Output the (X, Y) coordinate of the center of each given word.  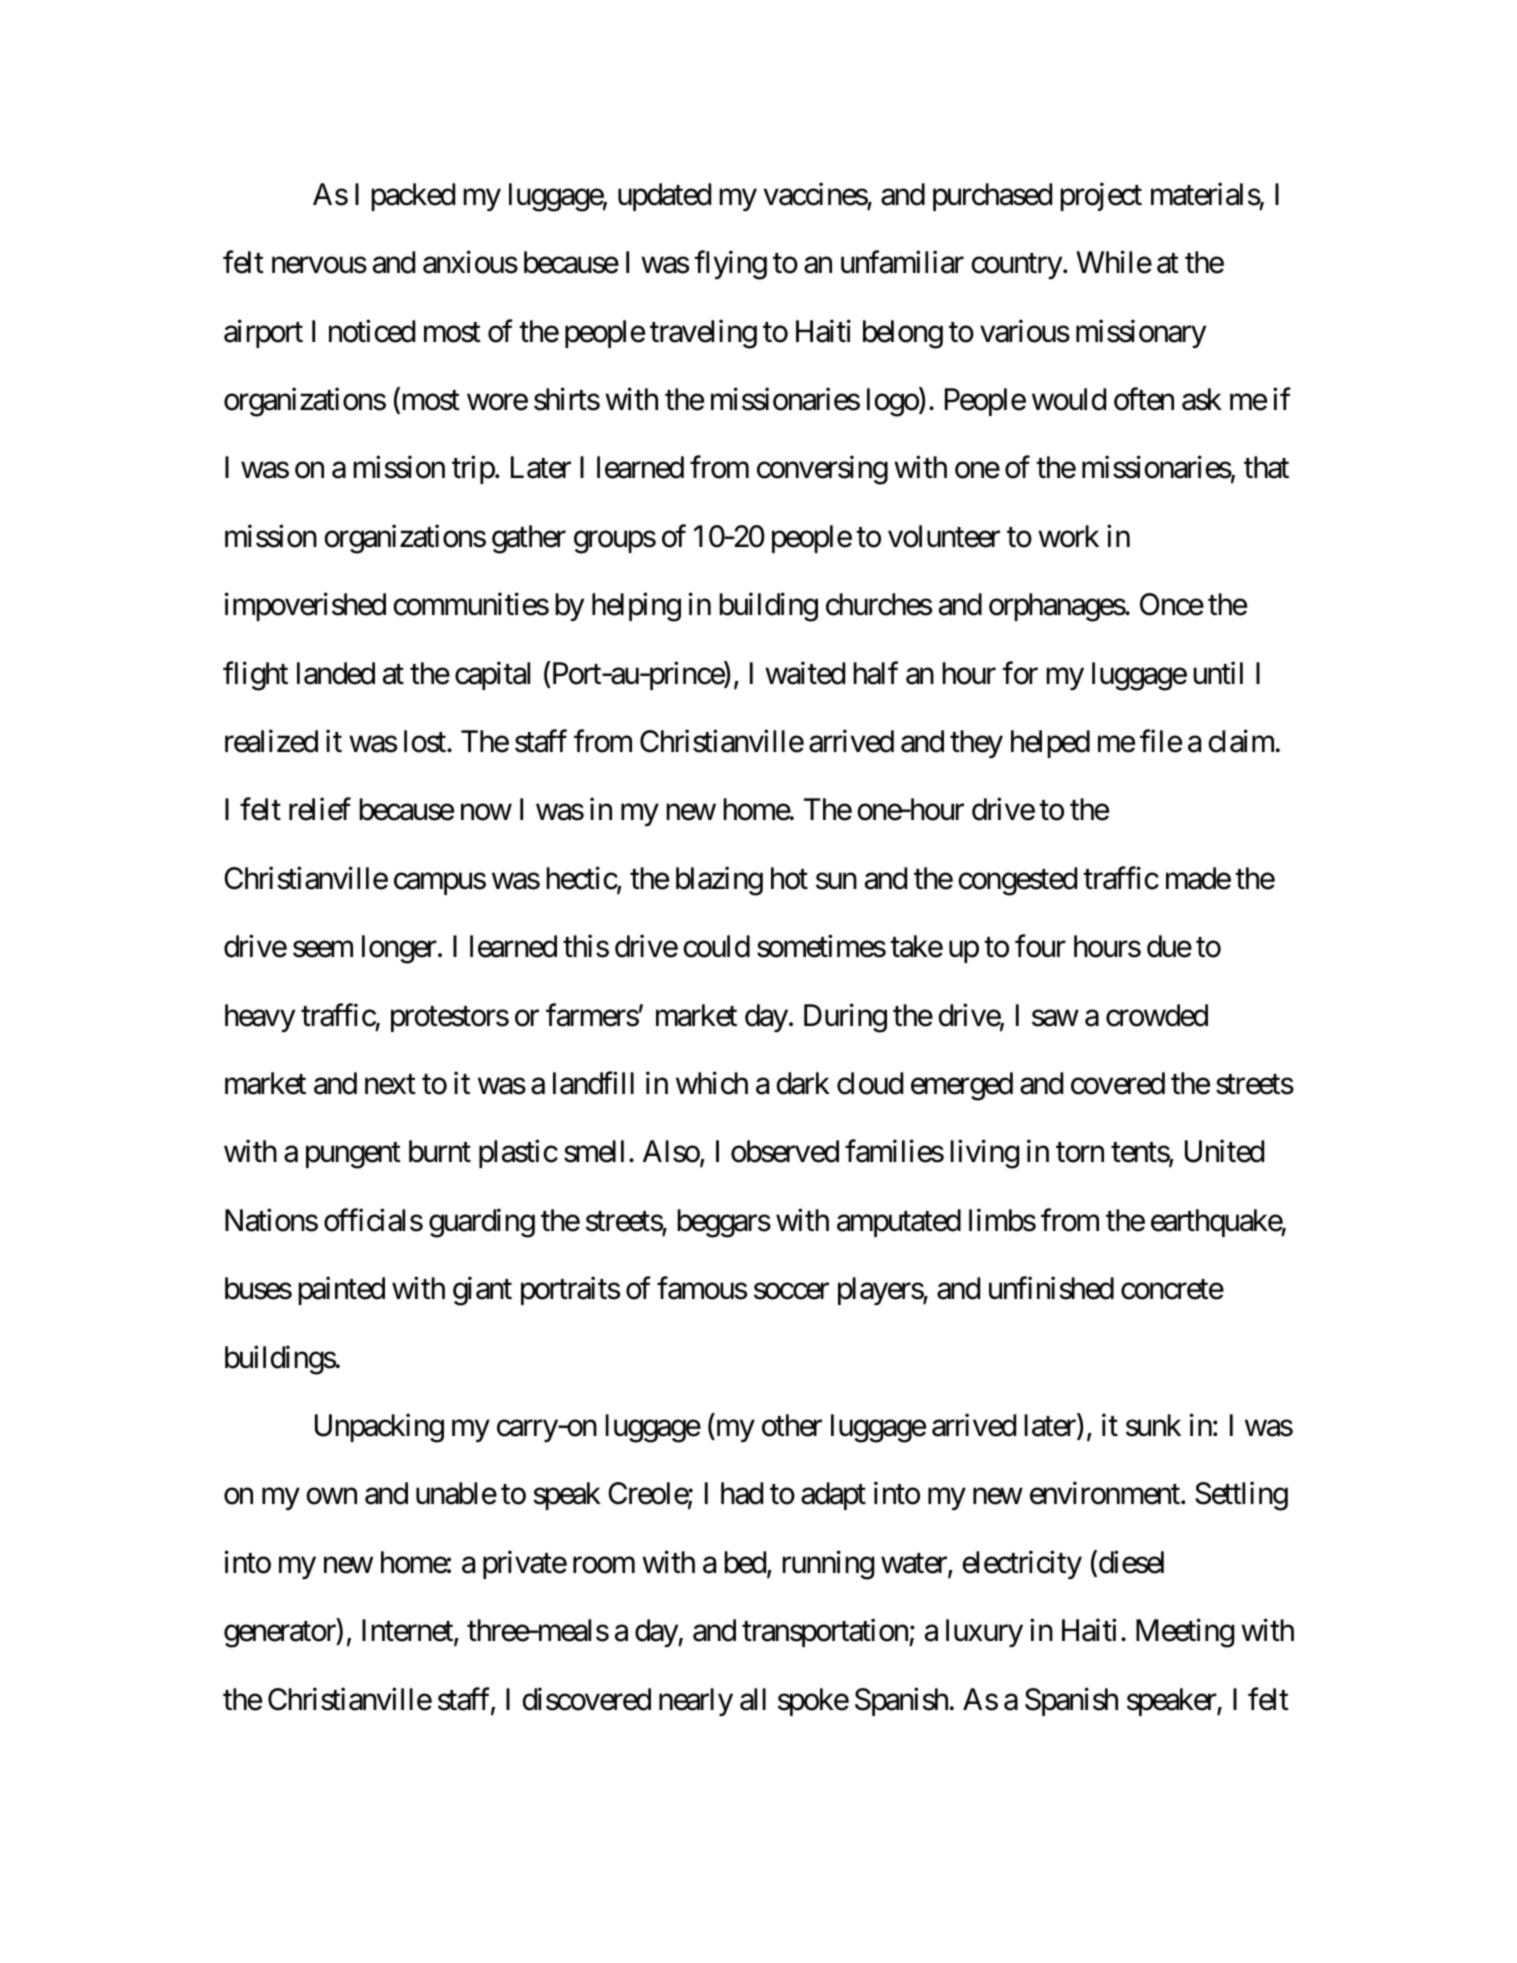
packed (413, 197)
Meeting (1185, 1633)
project (1101, 196)
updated (664, 197)
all (753, 1699)
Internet (408, 1632)
